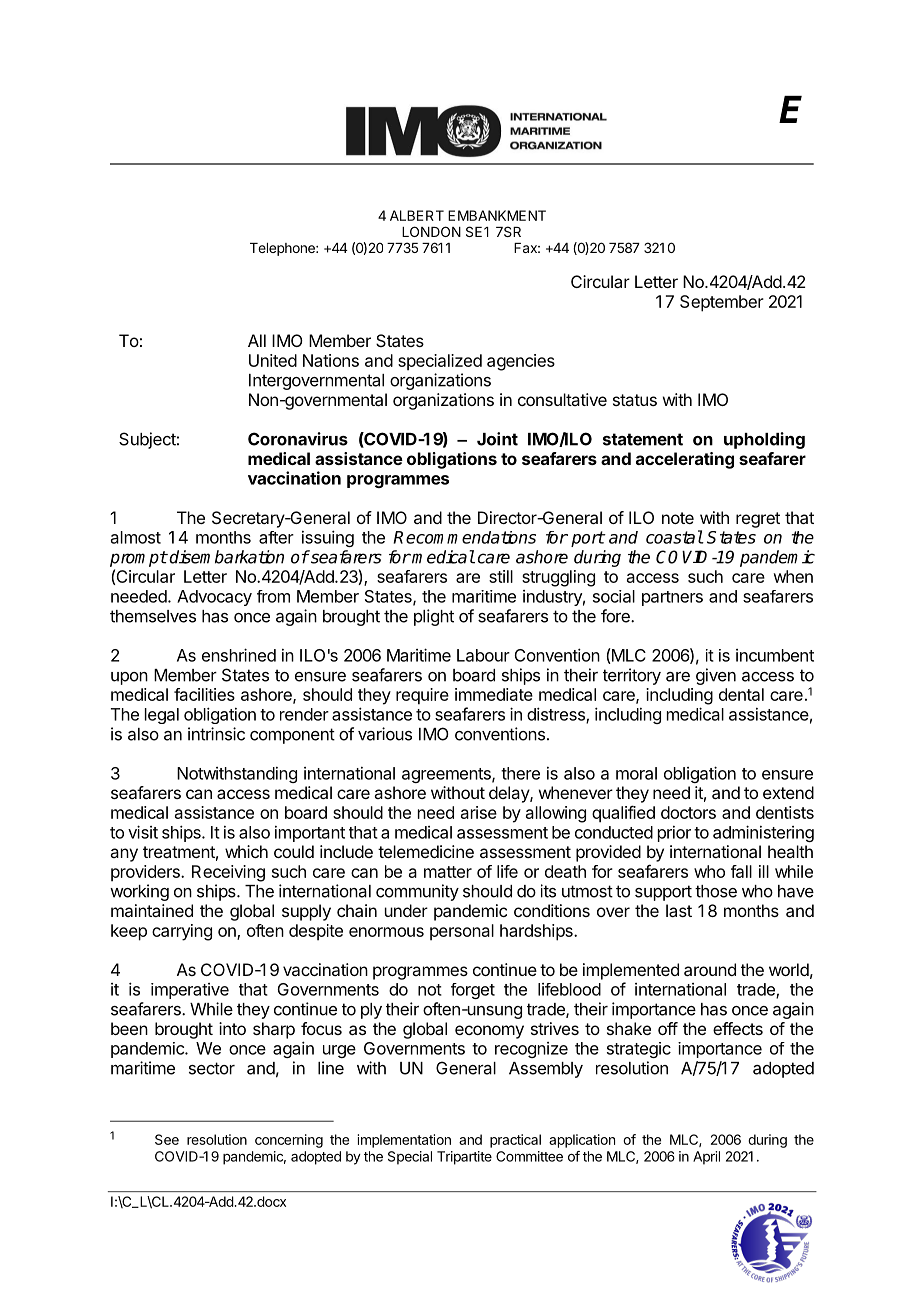  Describe the element at coordinates (497, 439) in the document. I see `Joint` at that location.
